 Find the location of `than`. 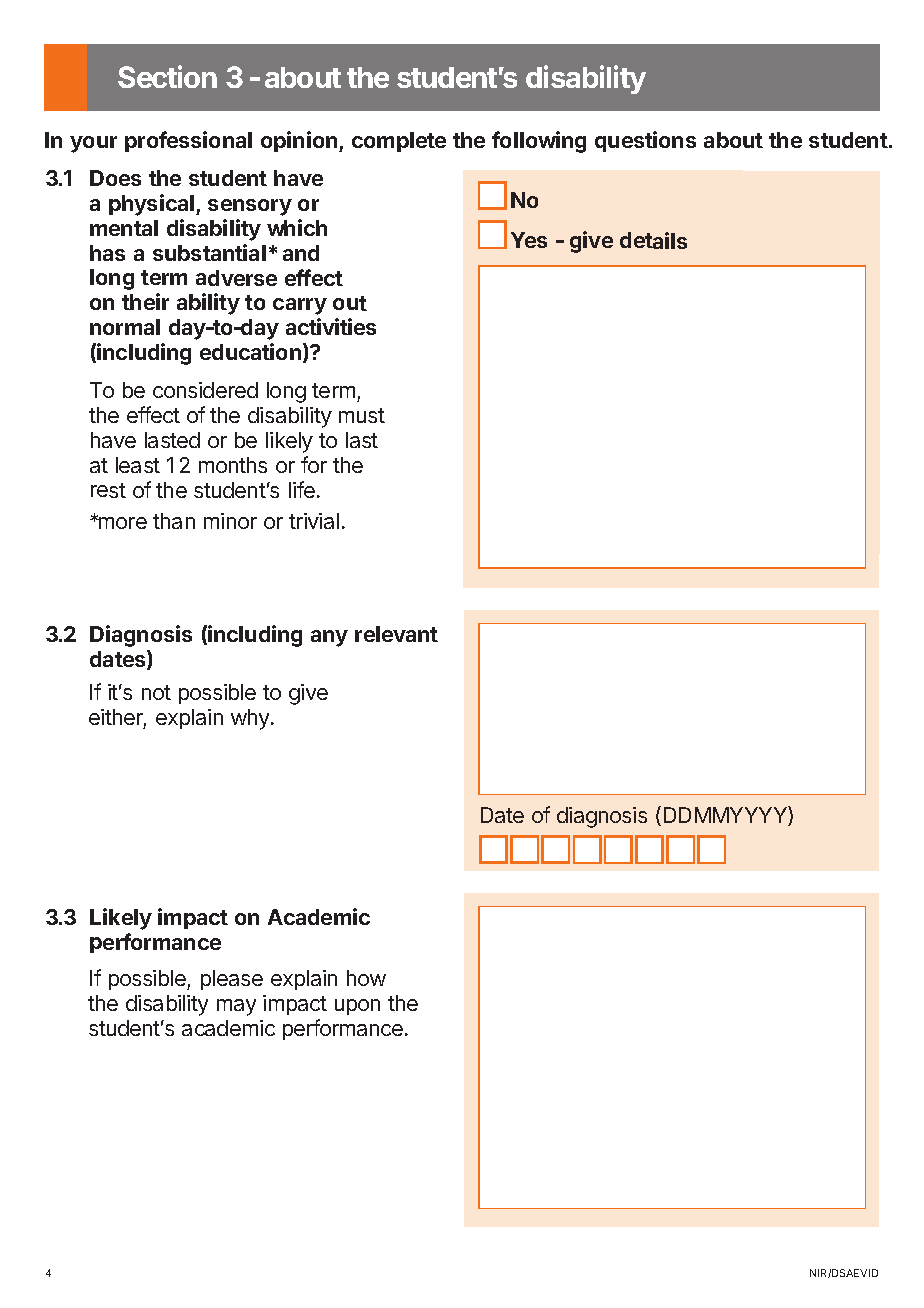

than is located at coordinates (174, 521).
